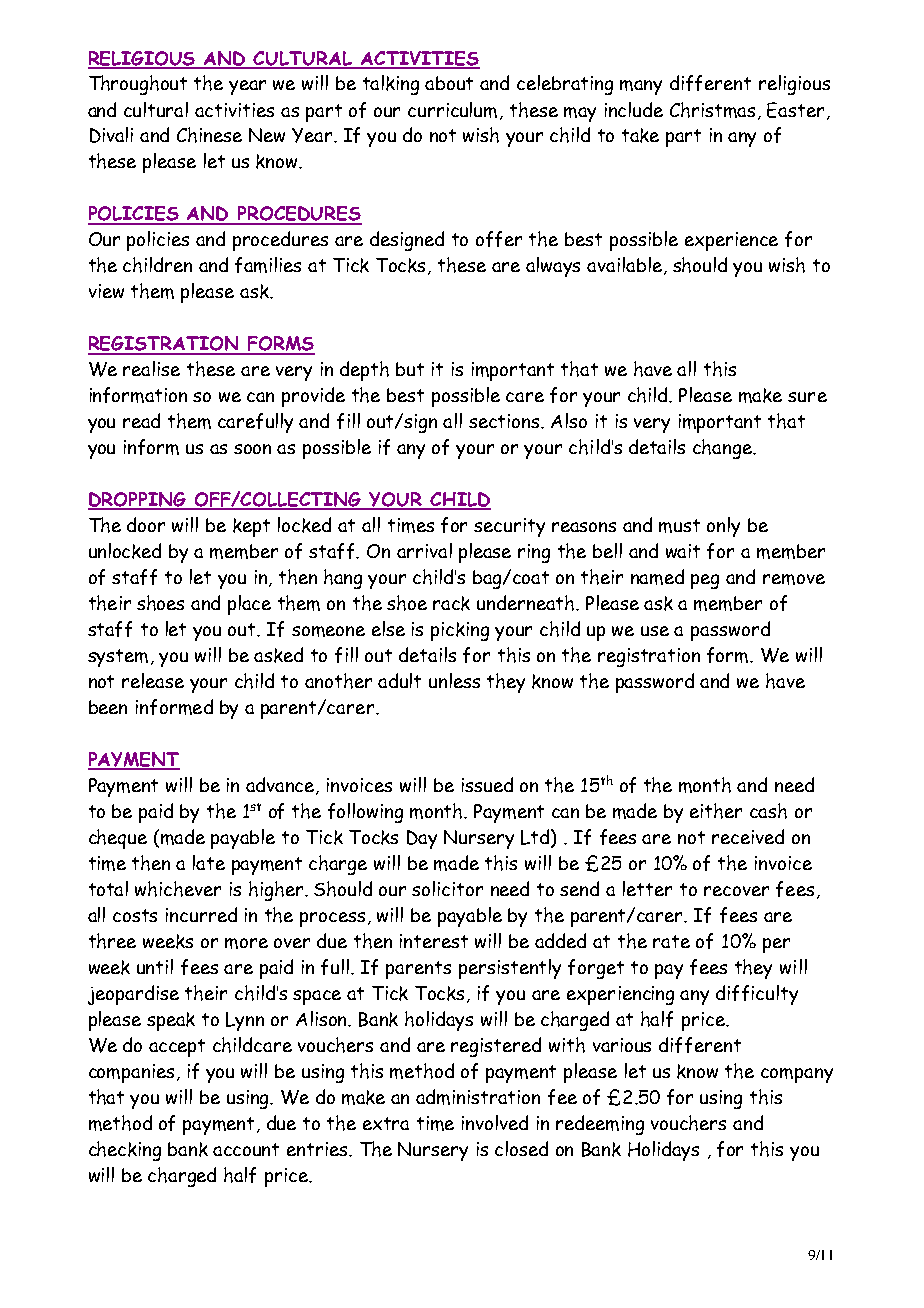  Describe the element at coordinates (712, 110) in the document. I see `Christmas` at that location.
